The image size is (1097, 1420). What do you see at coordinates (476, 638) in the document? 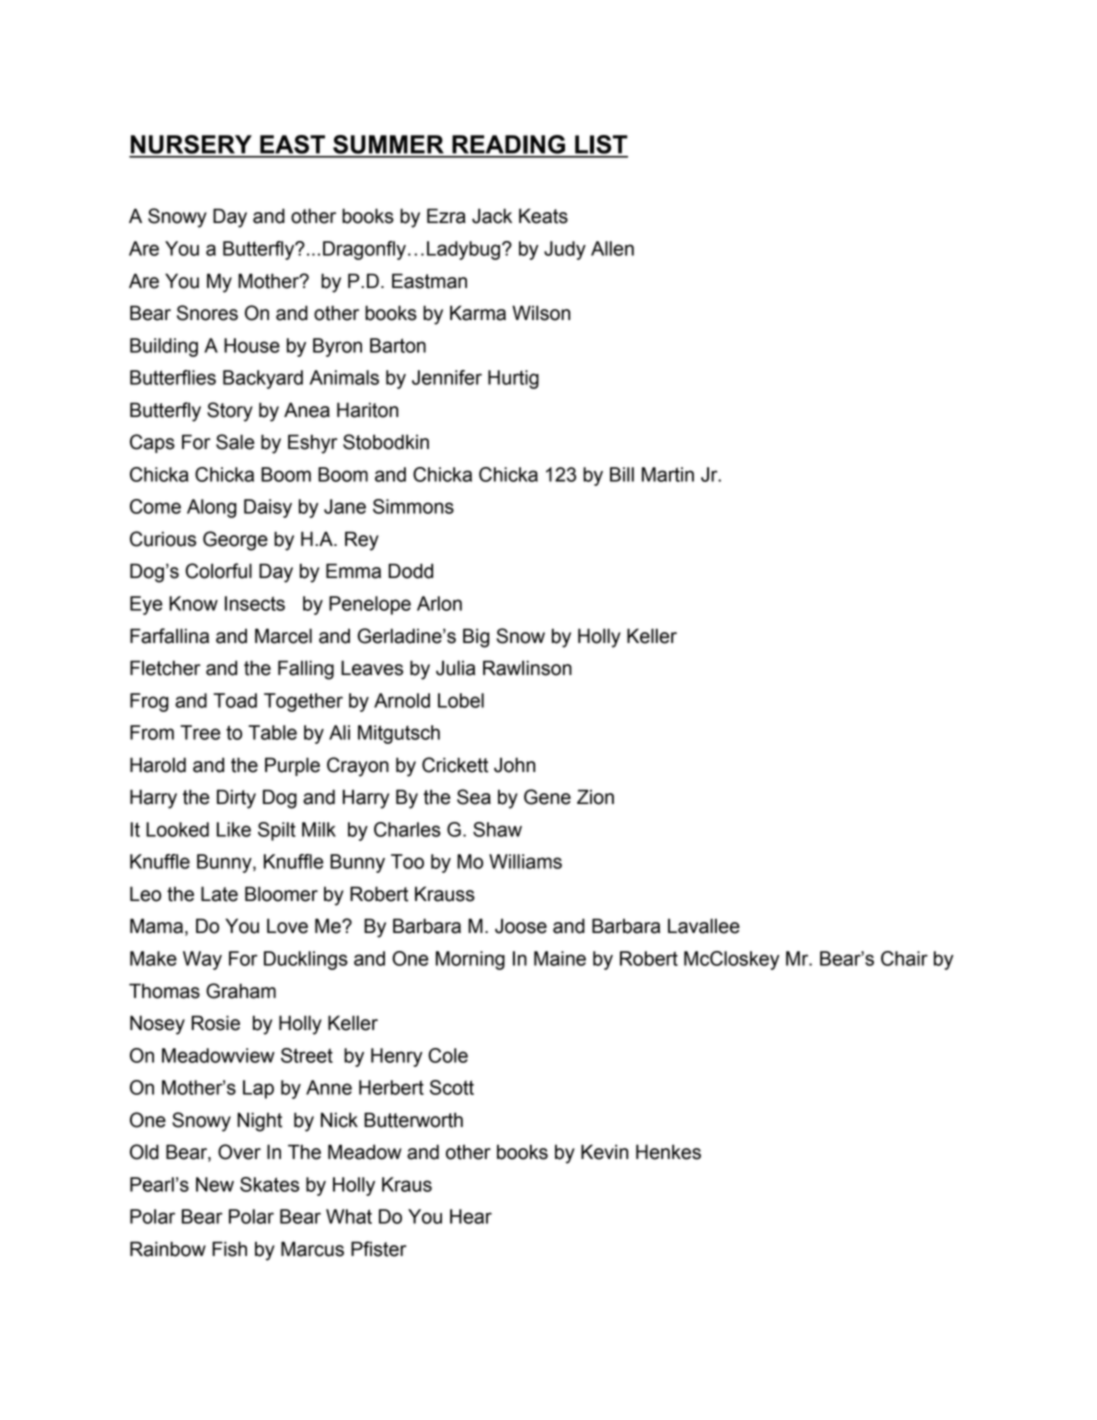
I see `Big` at bounding box center [476, 638].
